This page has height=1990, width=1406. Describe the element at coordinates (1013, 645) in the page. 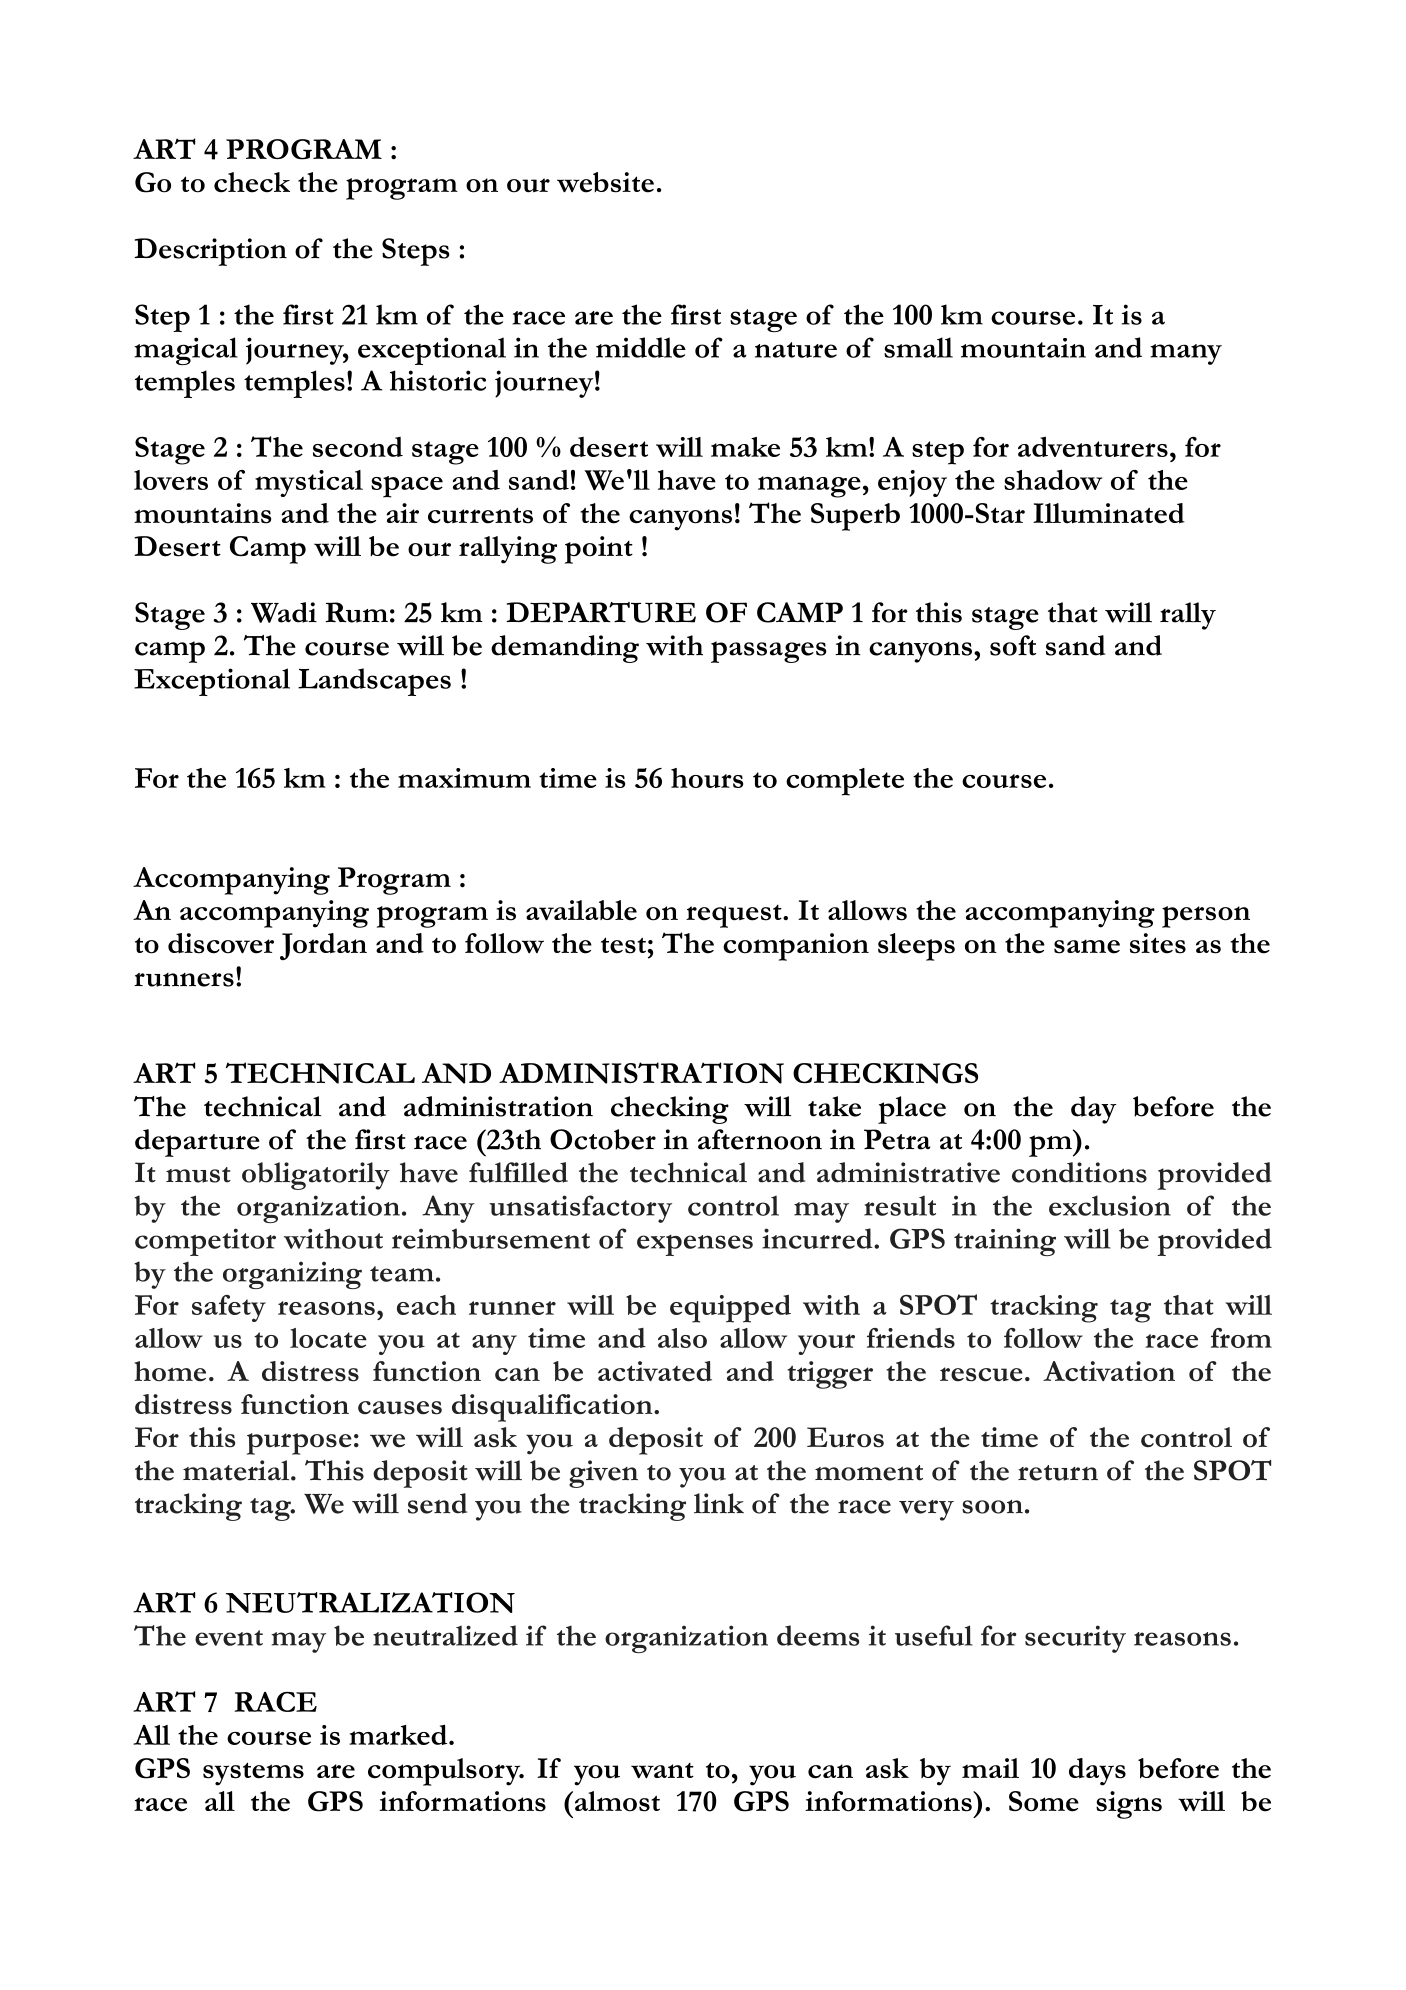

I see `soft` at that location.
